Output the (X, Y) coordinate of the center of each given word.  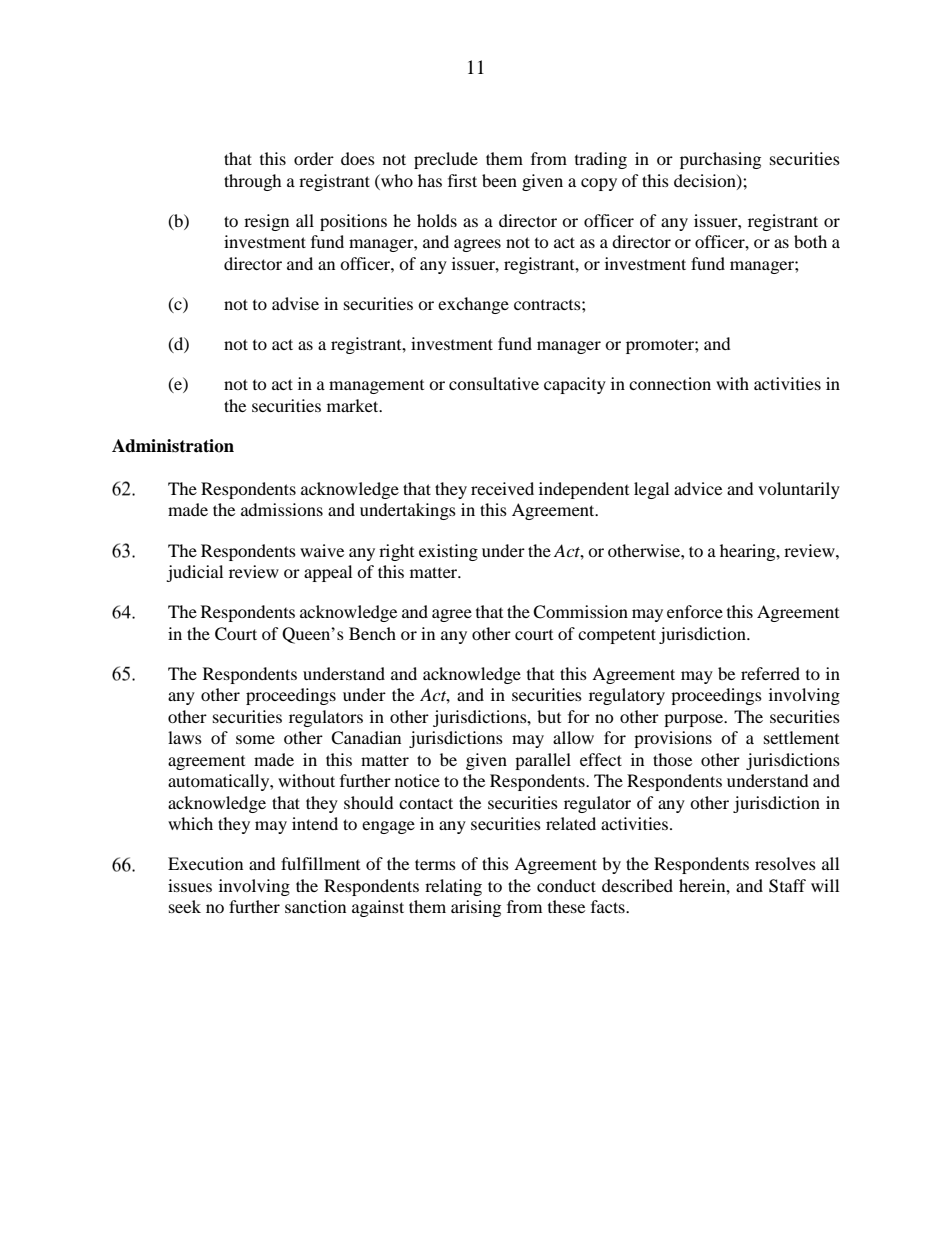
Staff (787, 886)
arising (476, 908)
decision (706, 181)
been (499, 180)
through (253, 182)
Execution (205, 863)
